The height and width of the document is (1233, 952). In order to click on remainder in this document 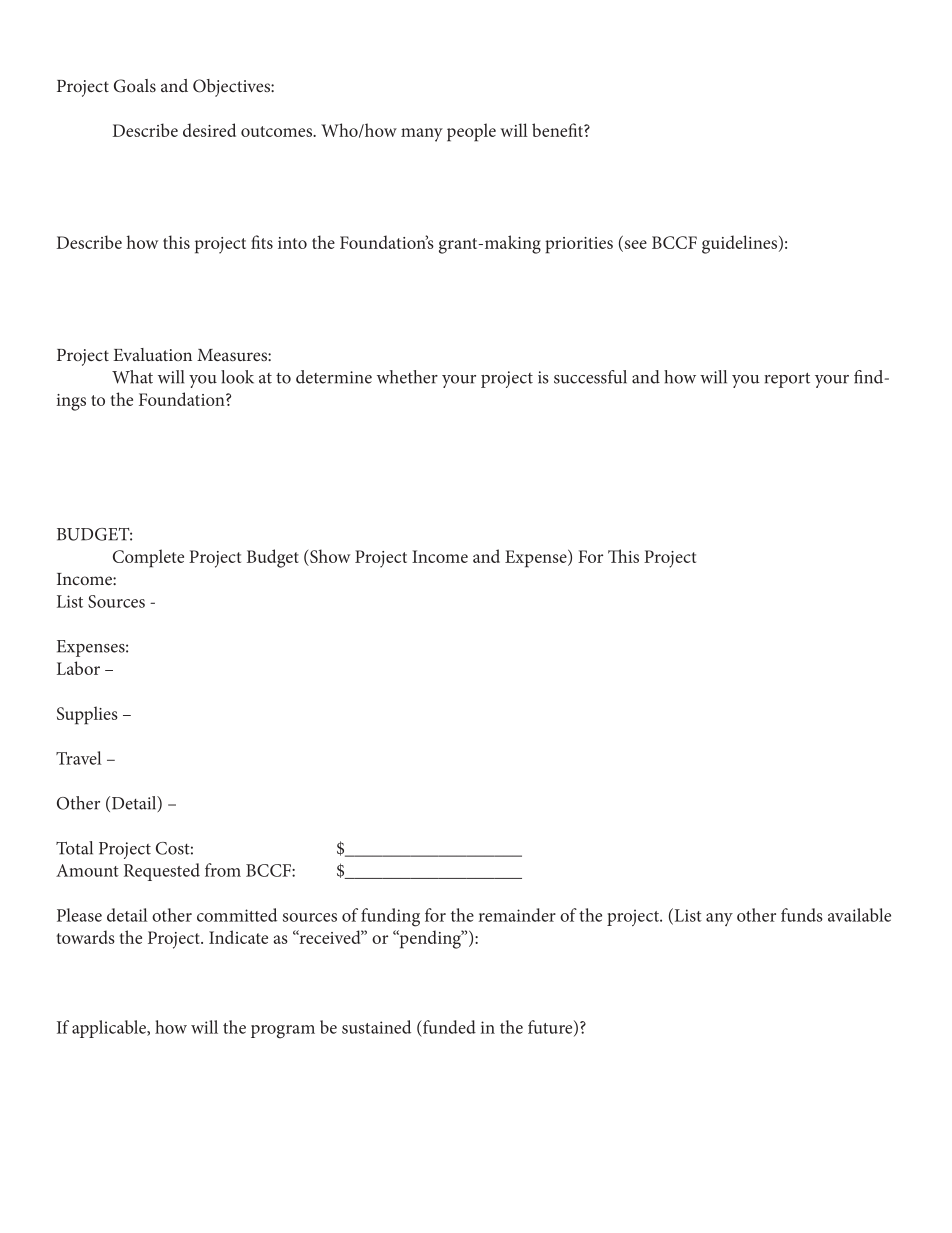, I will do `click(517, 915)`.
